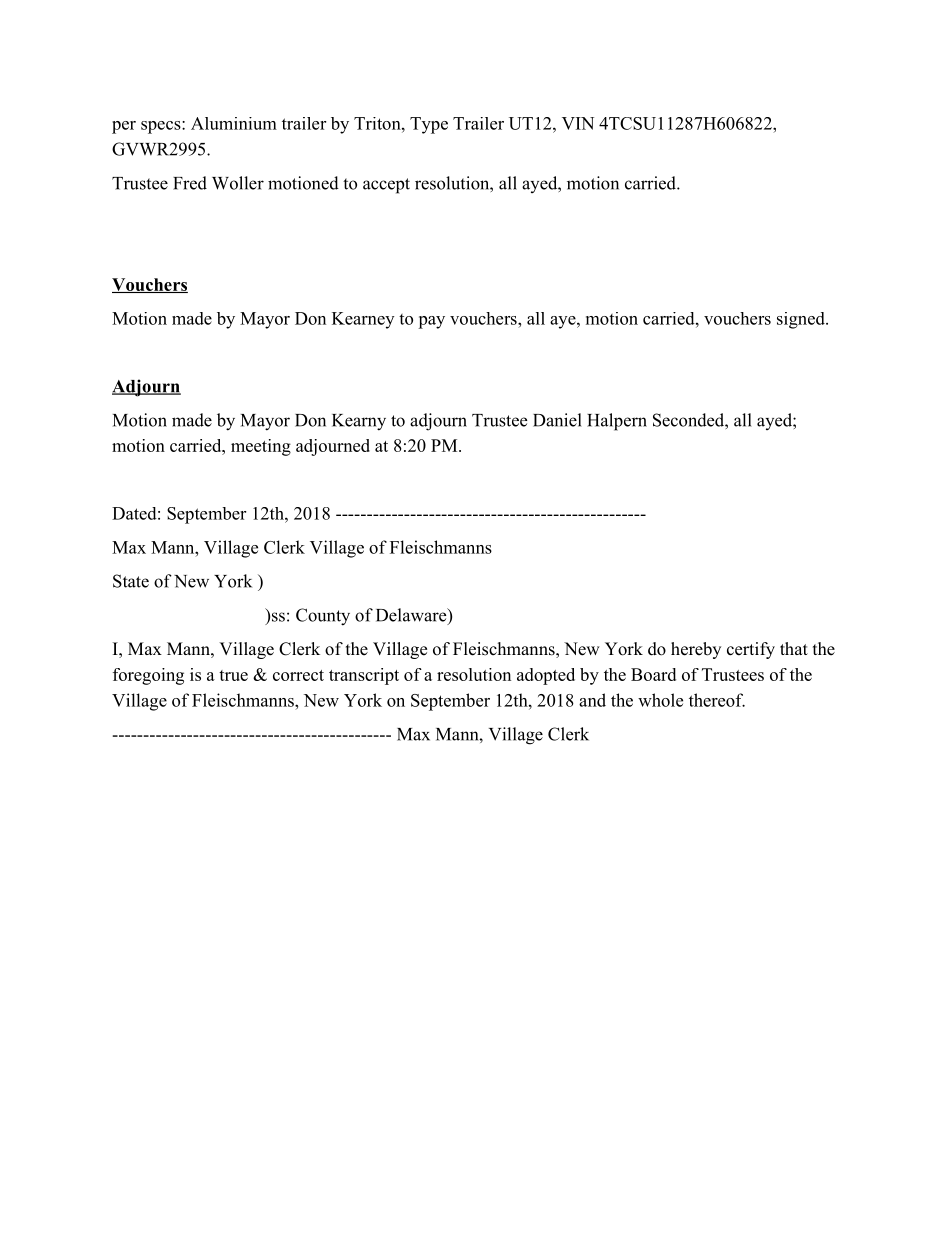 The height and width of the document is (1233, 952). I want to click on pay, so click(431, 322).
